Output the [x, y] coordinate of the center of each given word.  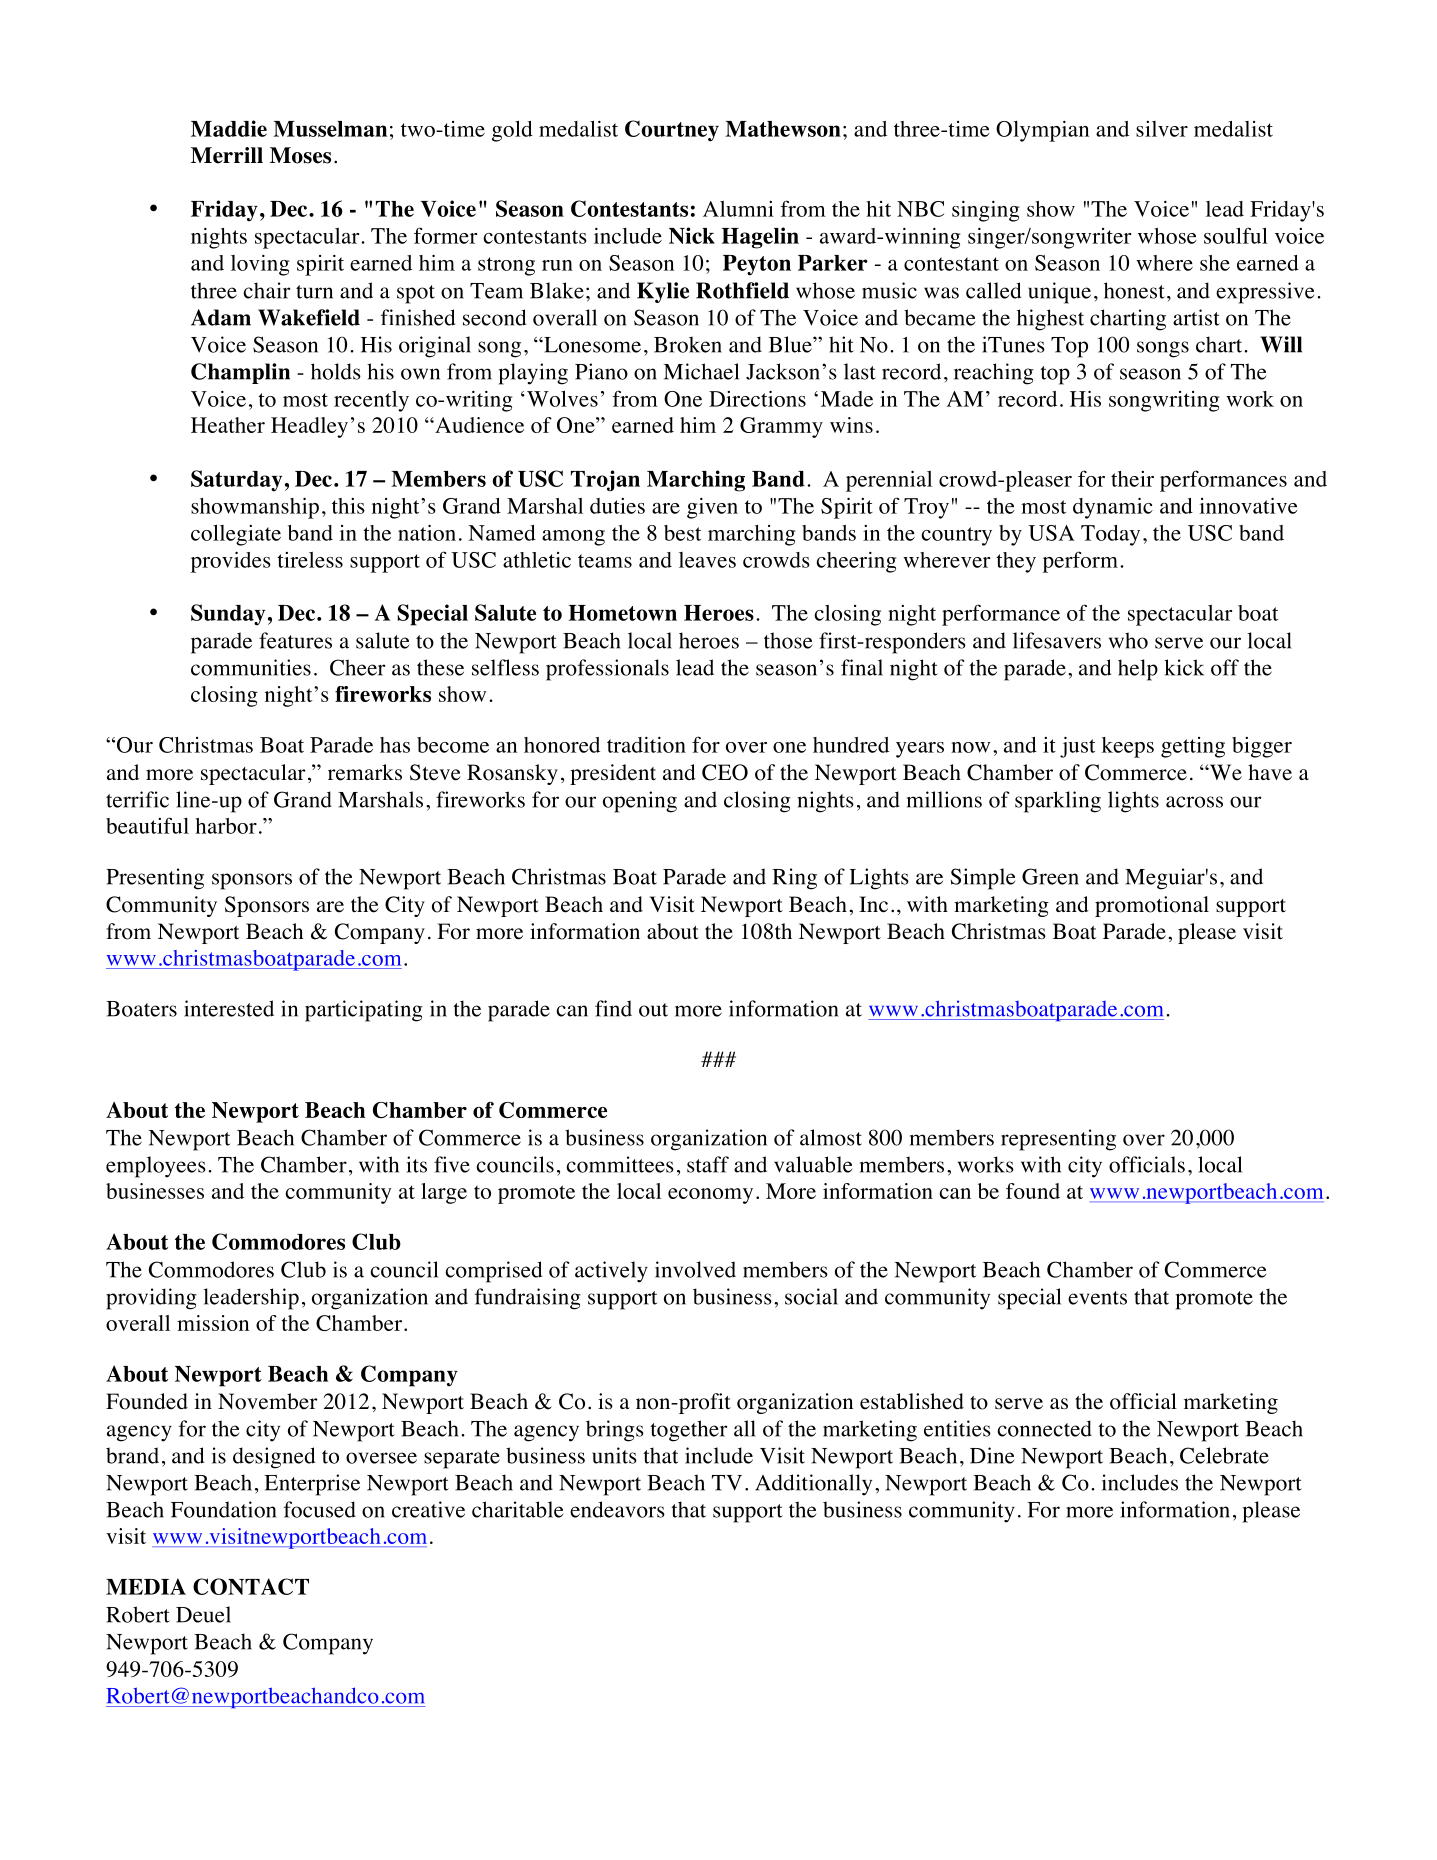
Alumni [738, 209]
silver [1162, 129]
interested [229, 1008]
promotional [1152, 906]
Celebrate [1224, 1455]
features [295, 640]
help [1138, 670]
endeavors [617, 1509]
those [788, 640]
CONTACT [251, 1586]
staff [708, 1164]
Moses [300, 155]
